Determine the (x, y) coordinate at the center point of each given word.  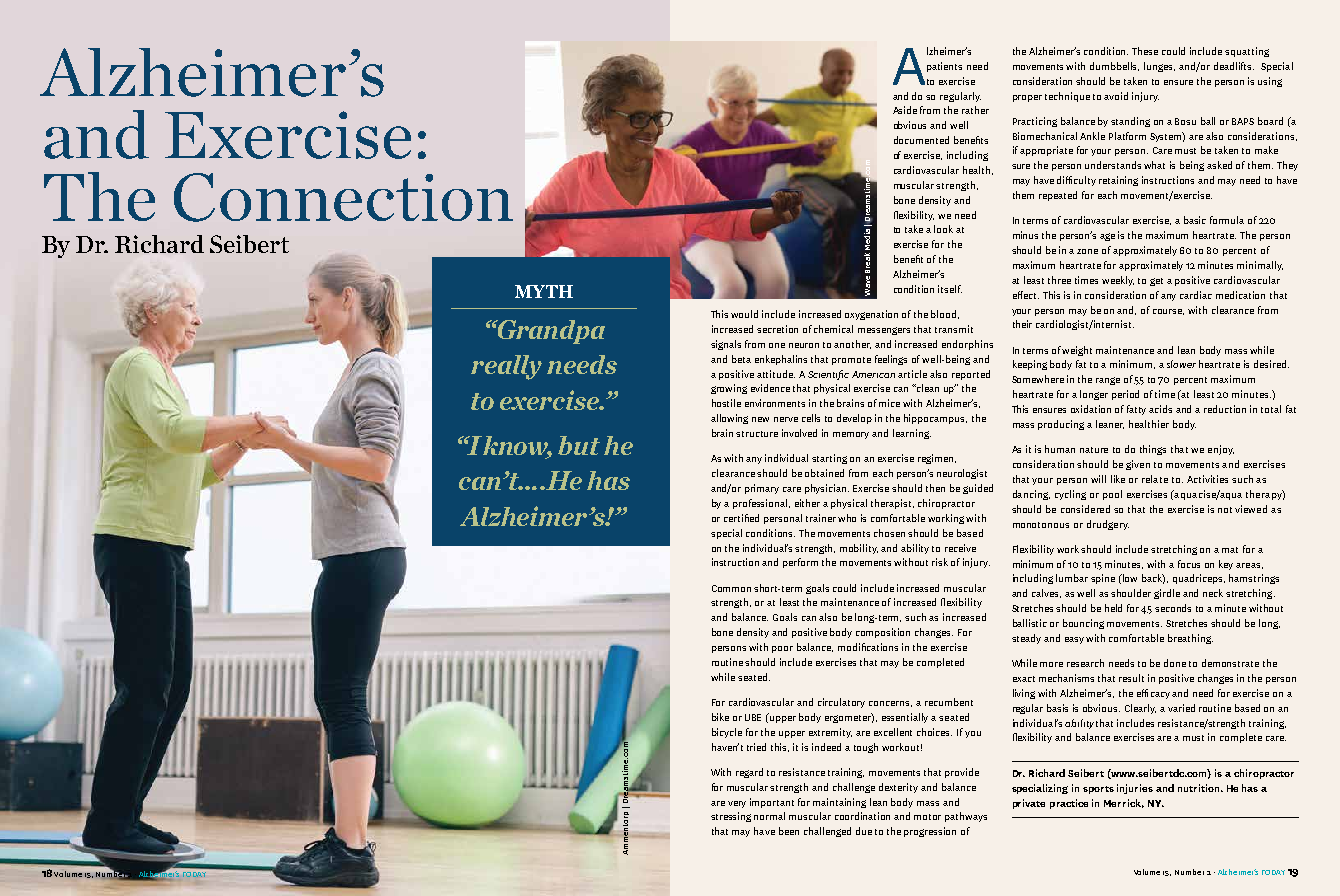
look (943, 229)
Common (731, 588)
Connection (343, 197)
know (517, 446)
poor (782, 649)
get (1156, 282)
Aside (905, 110)
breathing (1190, 639)
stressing (731, 817)
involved (799, 433)
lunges (1159, 67)
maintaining (839, 803)
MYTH (544, 291)
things (1153, 450)
